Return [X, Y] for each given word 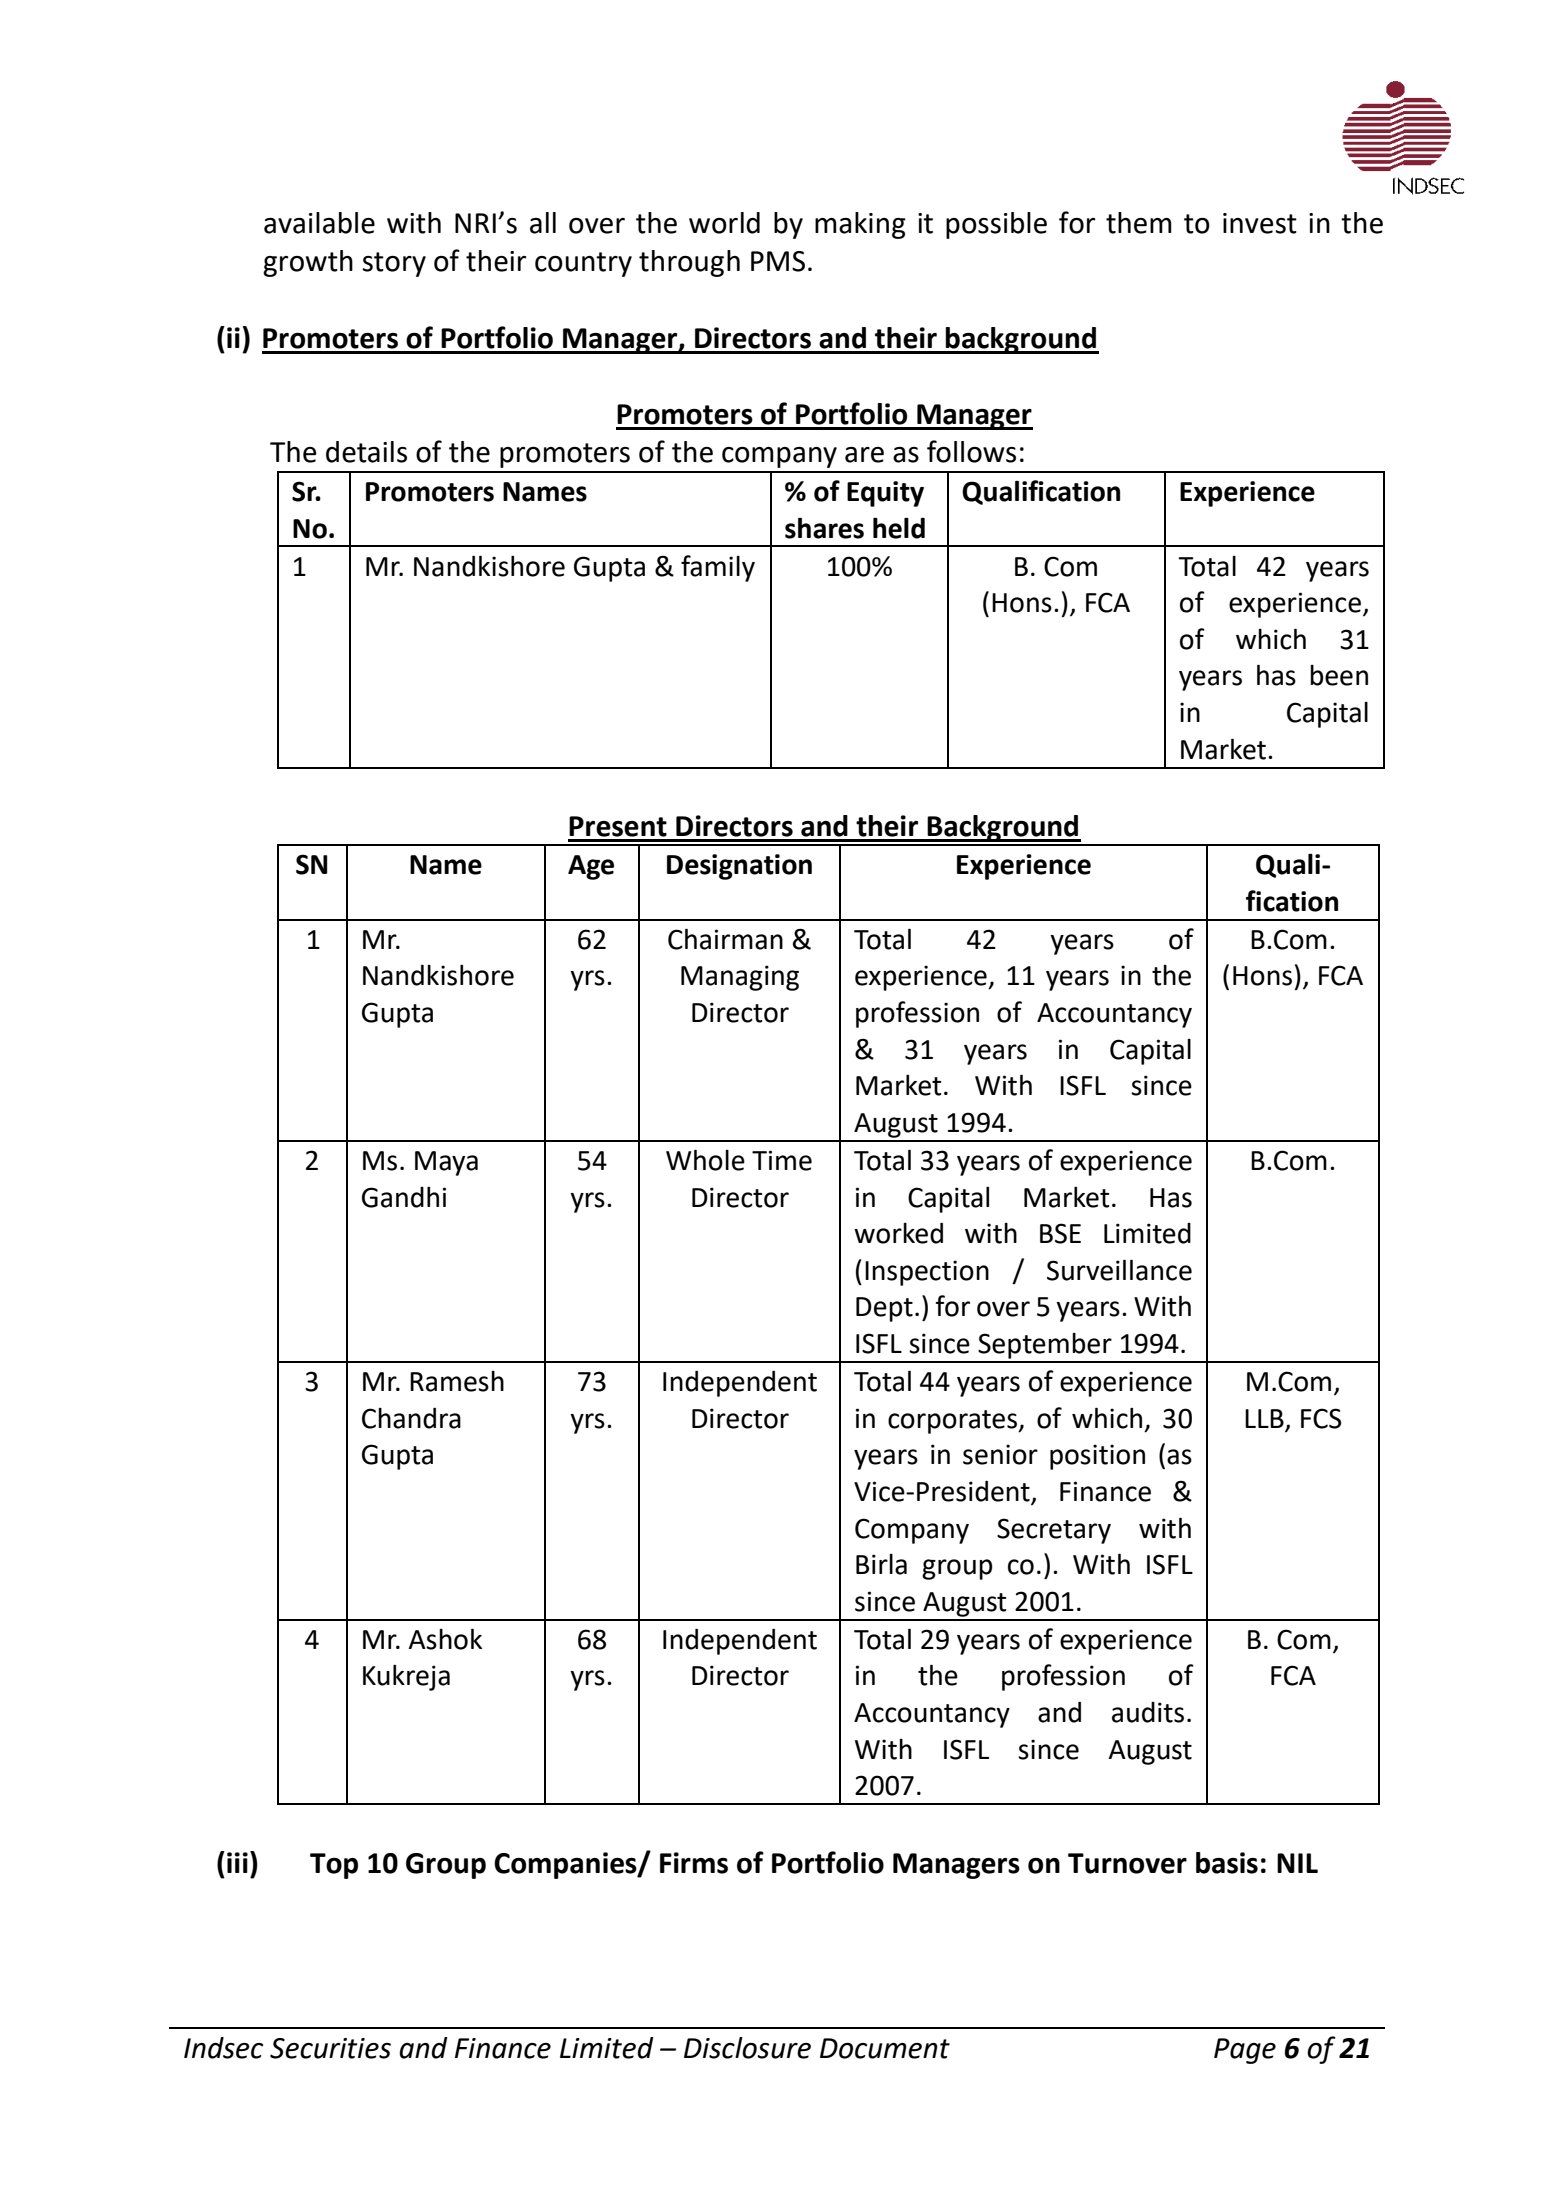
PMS [778, 261]
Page [1245, 2051]
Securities [330, 2048]
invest [1260, 223]
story [394, 264]
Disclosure [747, 2048]
